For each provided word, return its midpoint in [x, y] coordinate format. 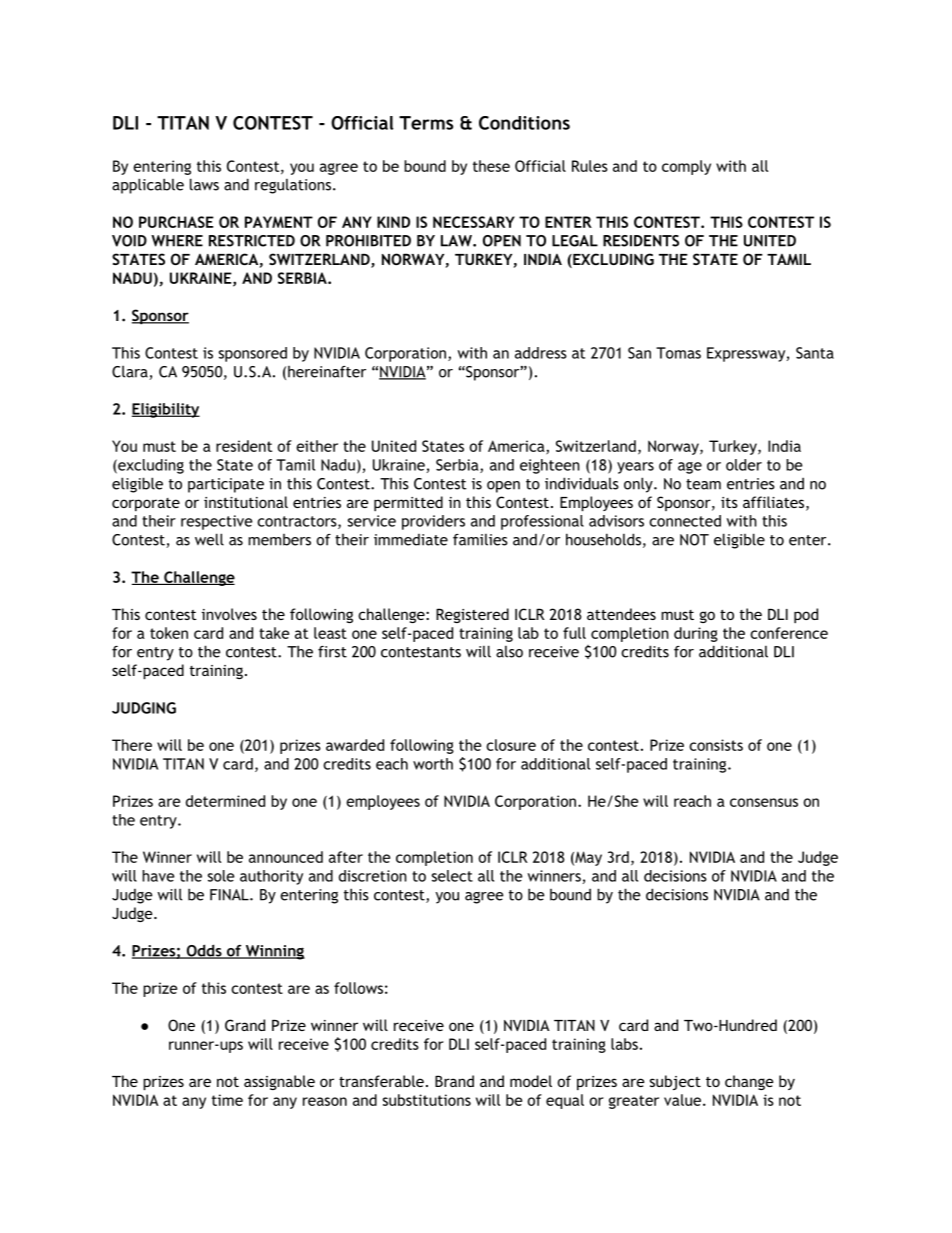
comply [686, 167]
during [696, 634]
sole [221, 876]
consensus [764, 802]
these [491, 166]
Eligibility [166, 410]
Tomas [678, 353]
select [452, 876]
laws [204, 184]
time [227, 1100]
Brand [454, 1081]
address [541, 353]
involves [229, 614]
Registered [472, 615]
